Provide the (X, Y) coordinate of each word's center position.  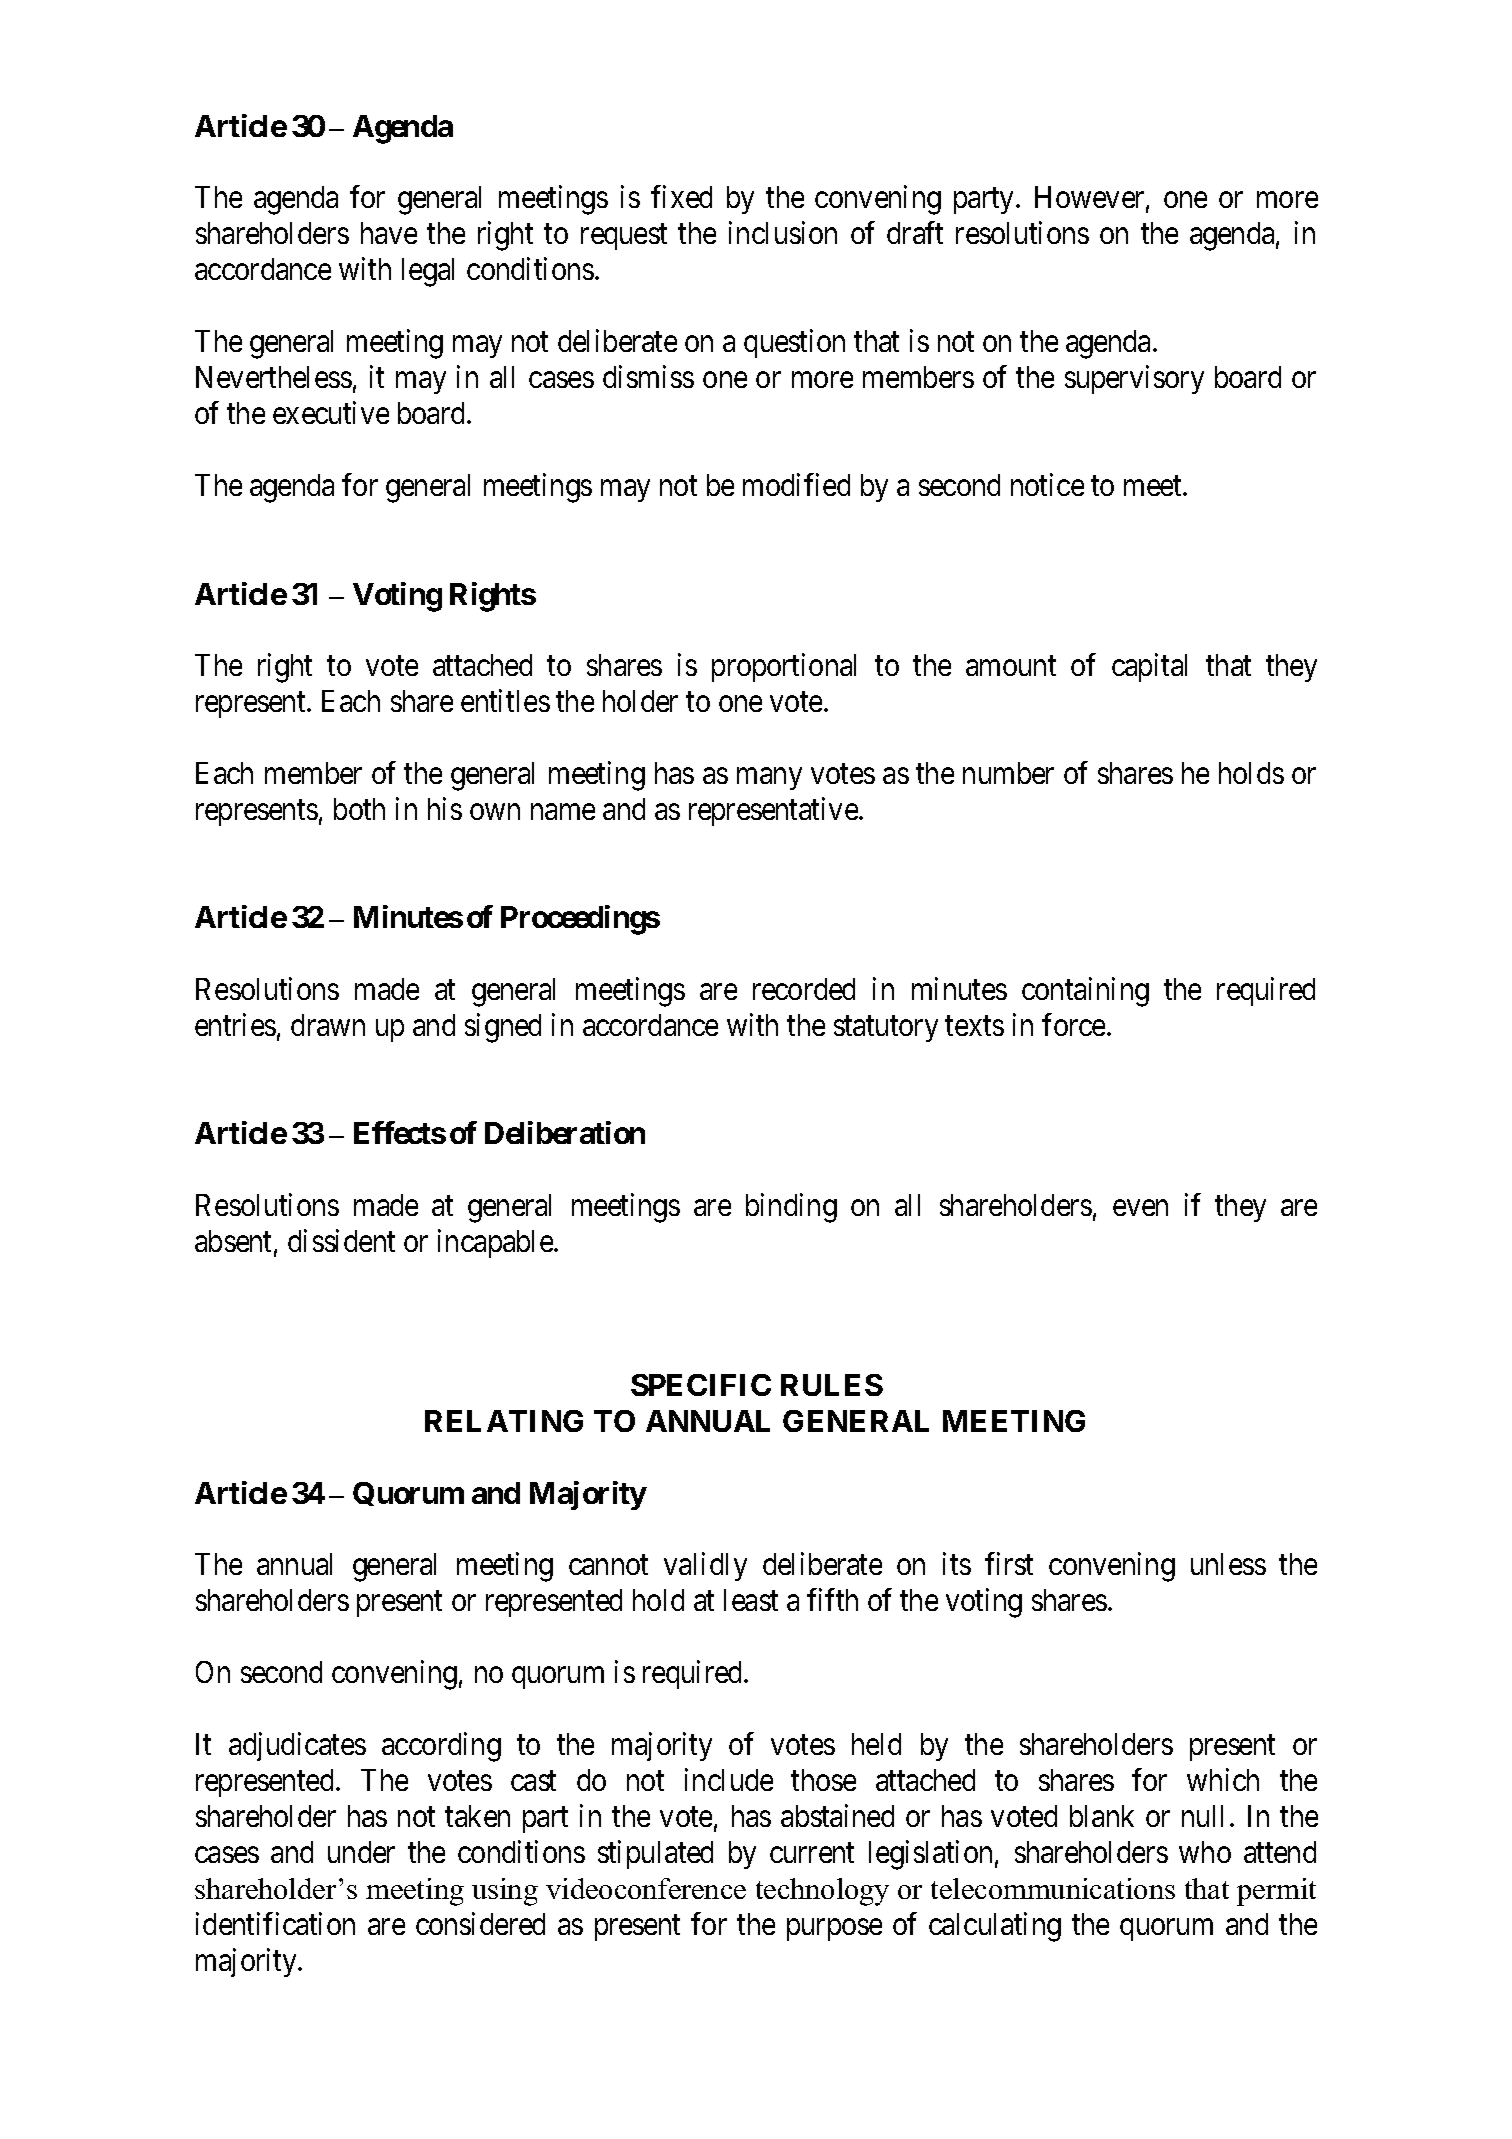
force (1073, 1024)
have (389, 233)
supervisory (1134, 379)
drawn (328, 1025)
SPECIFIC (701, 1385)
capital (1149, 667)
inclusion (783, 233)
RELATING (504, 1421)
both (359, 809)
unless (1228, 1564)
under (361, 1852)
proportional (784, 667)
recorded (804, 989)
